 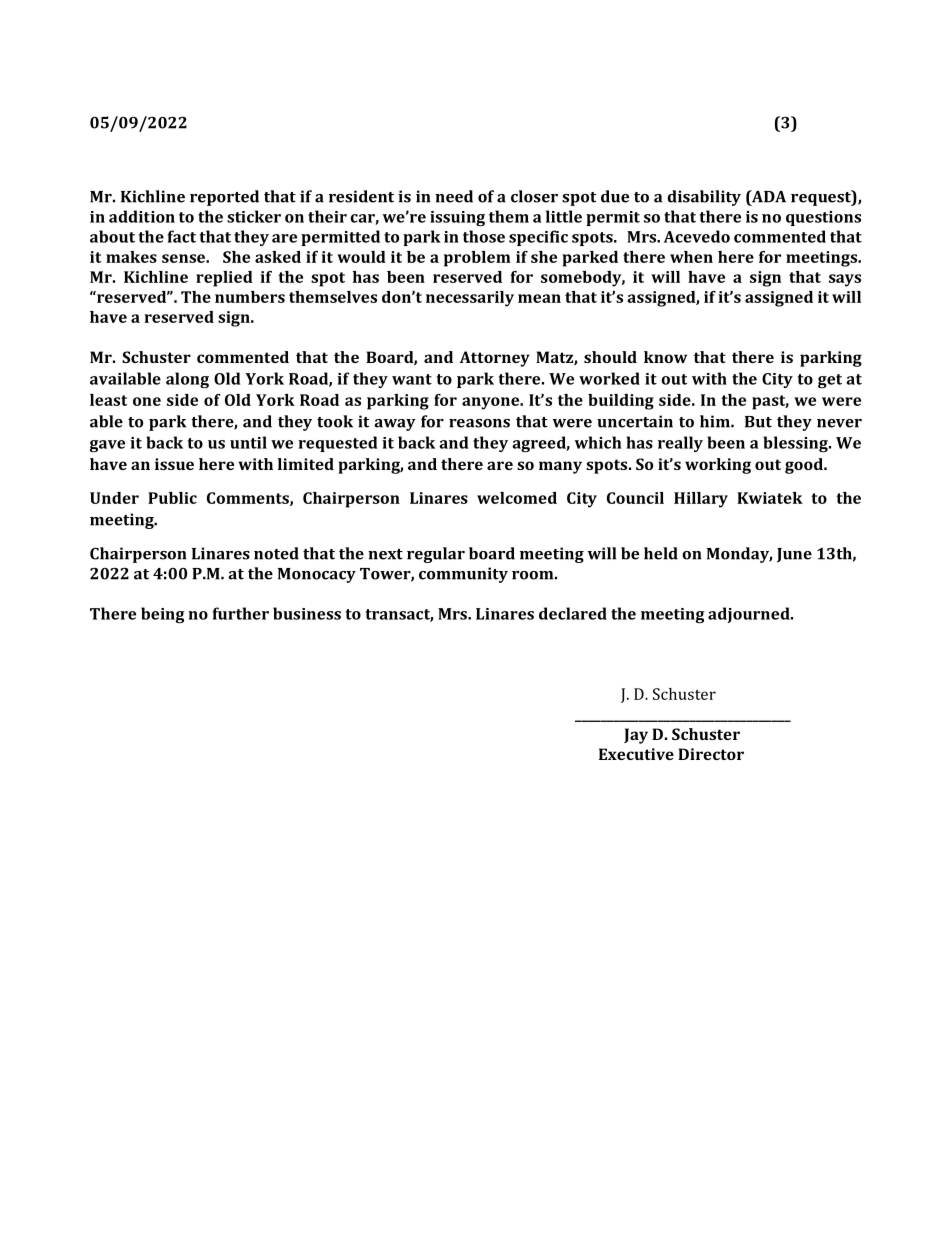 What do you see at coordinates (187, 380) in the image?
I see `along` at bounding box center [187, 380].
